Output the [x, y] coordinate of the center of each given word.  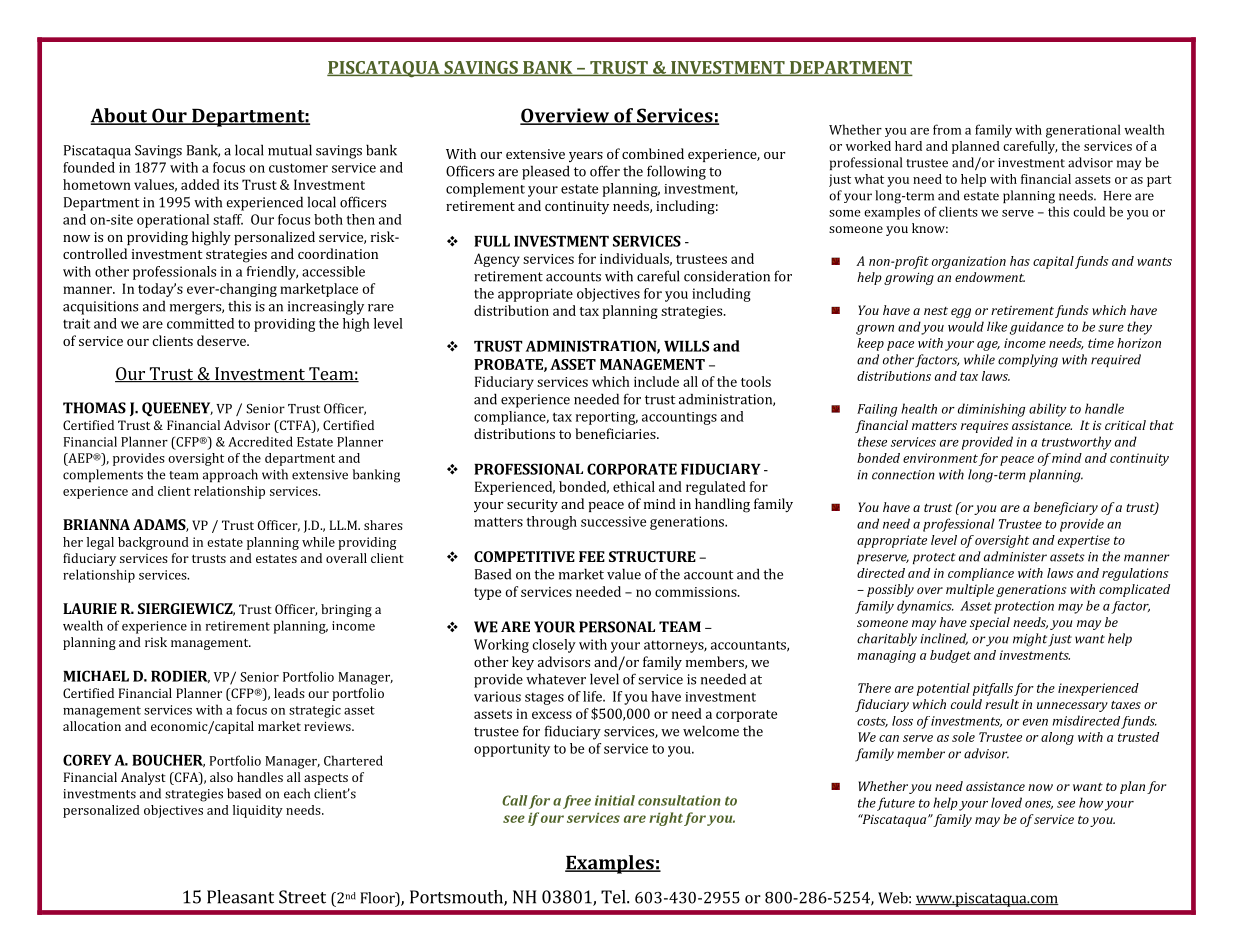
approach [230, 475]
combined [653, 153]
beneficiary [1066, 508]
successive [613, 521]
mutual [290, 150]
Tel [614, 897]
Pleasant [240, 897]
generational [1083, 131]
